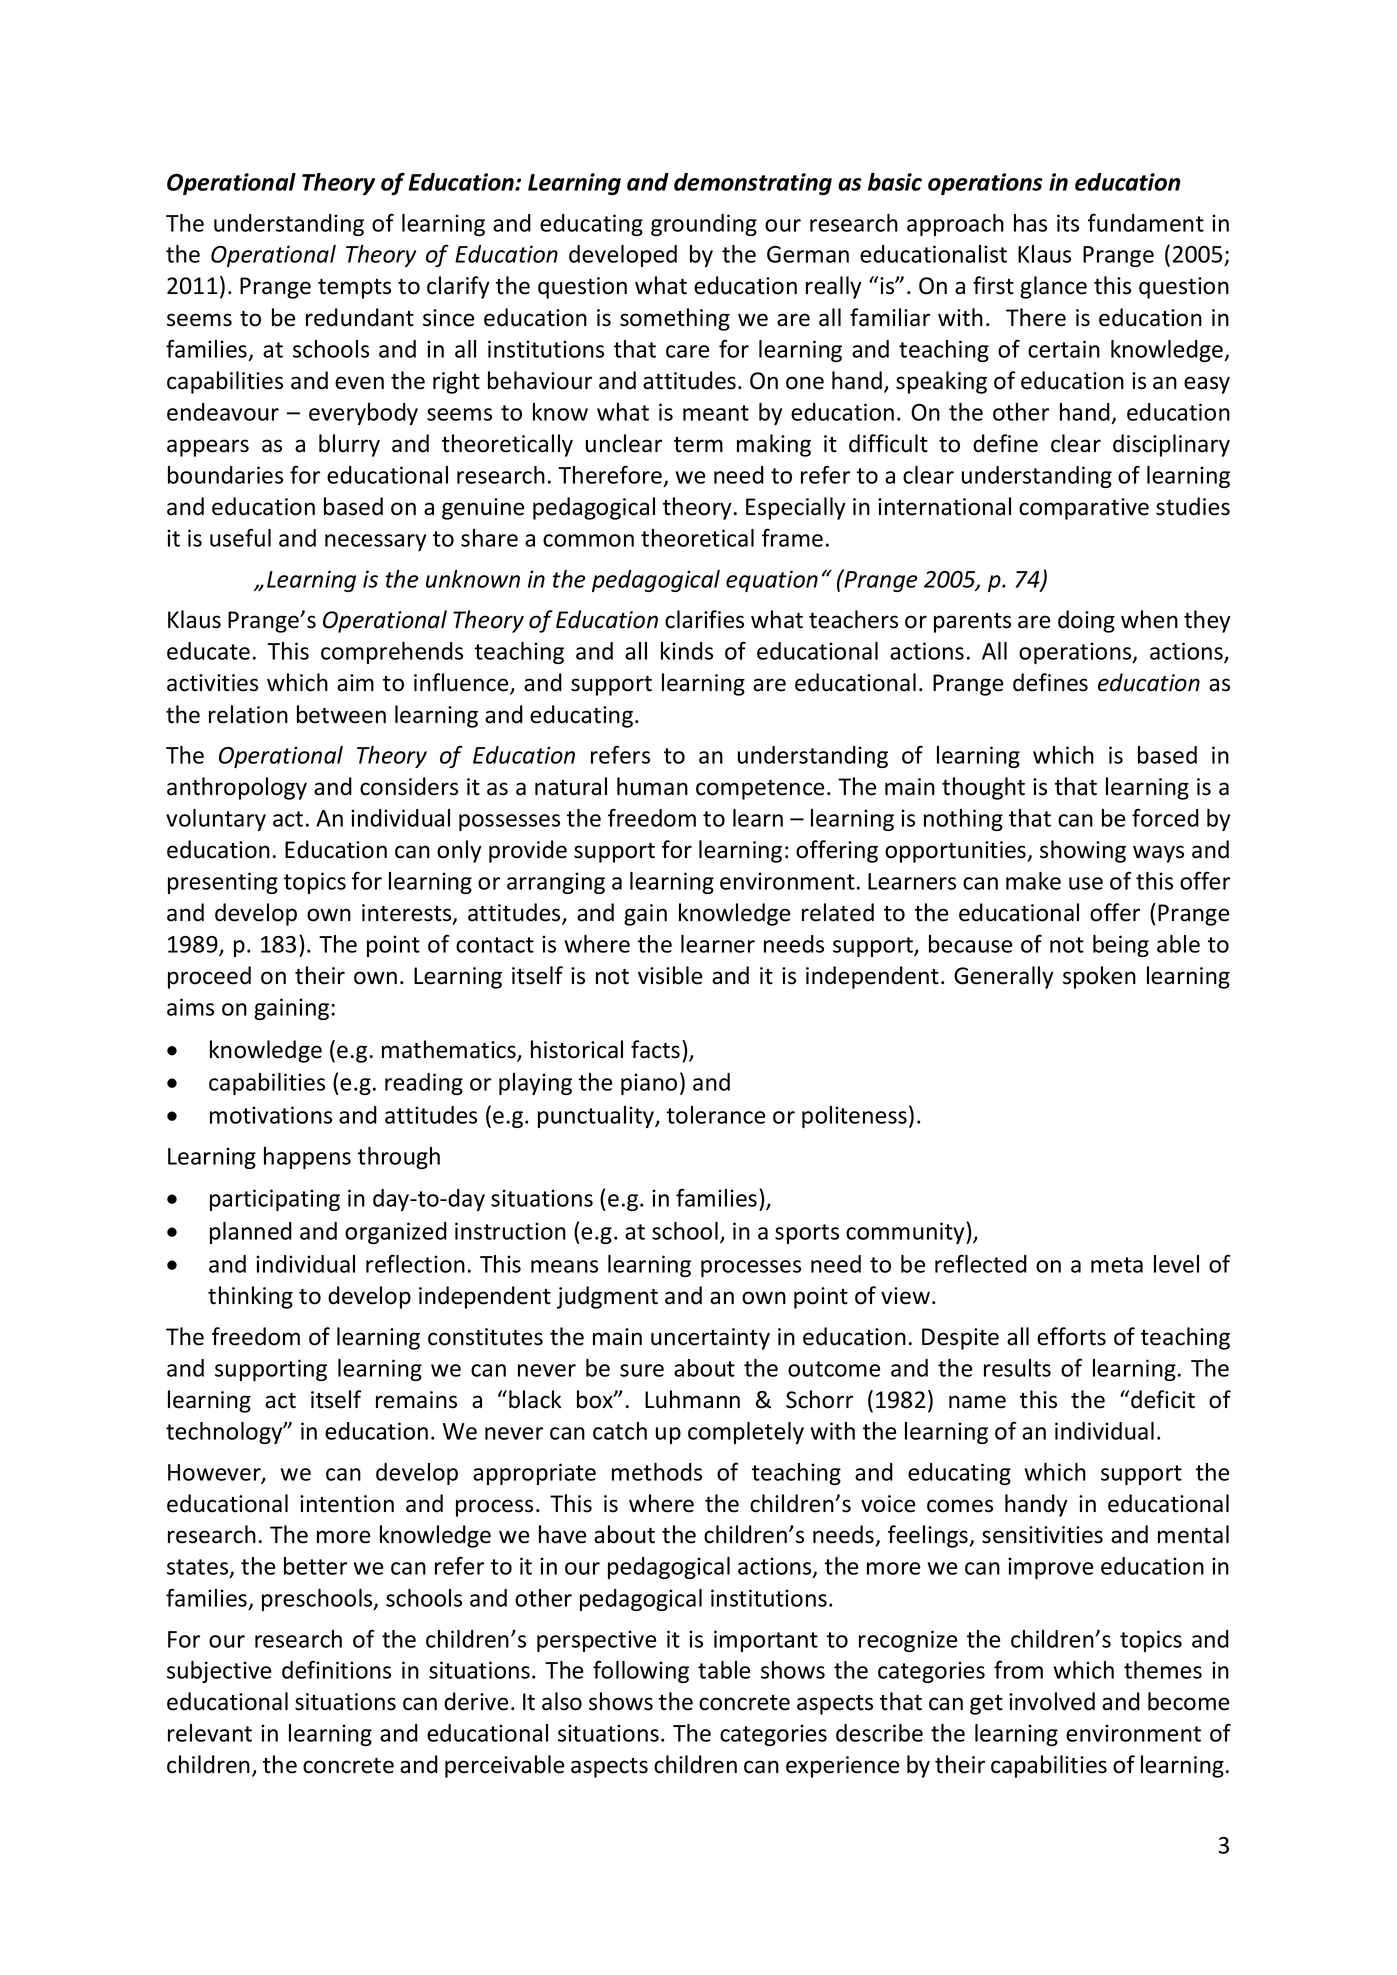 The width and height of the screenshot is (1397, 1975). What do you see at coordinates (704, 225) in the screenshot?
I see `grounding` at bounding box center [704, 225].
